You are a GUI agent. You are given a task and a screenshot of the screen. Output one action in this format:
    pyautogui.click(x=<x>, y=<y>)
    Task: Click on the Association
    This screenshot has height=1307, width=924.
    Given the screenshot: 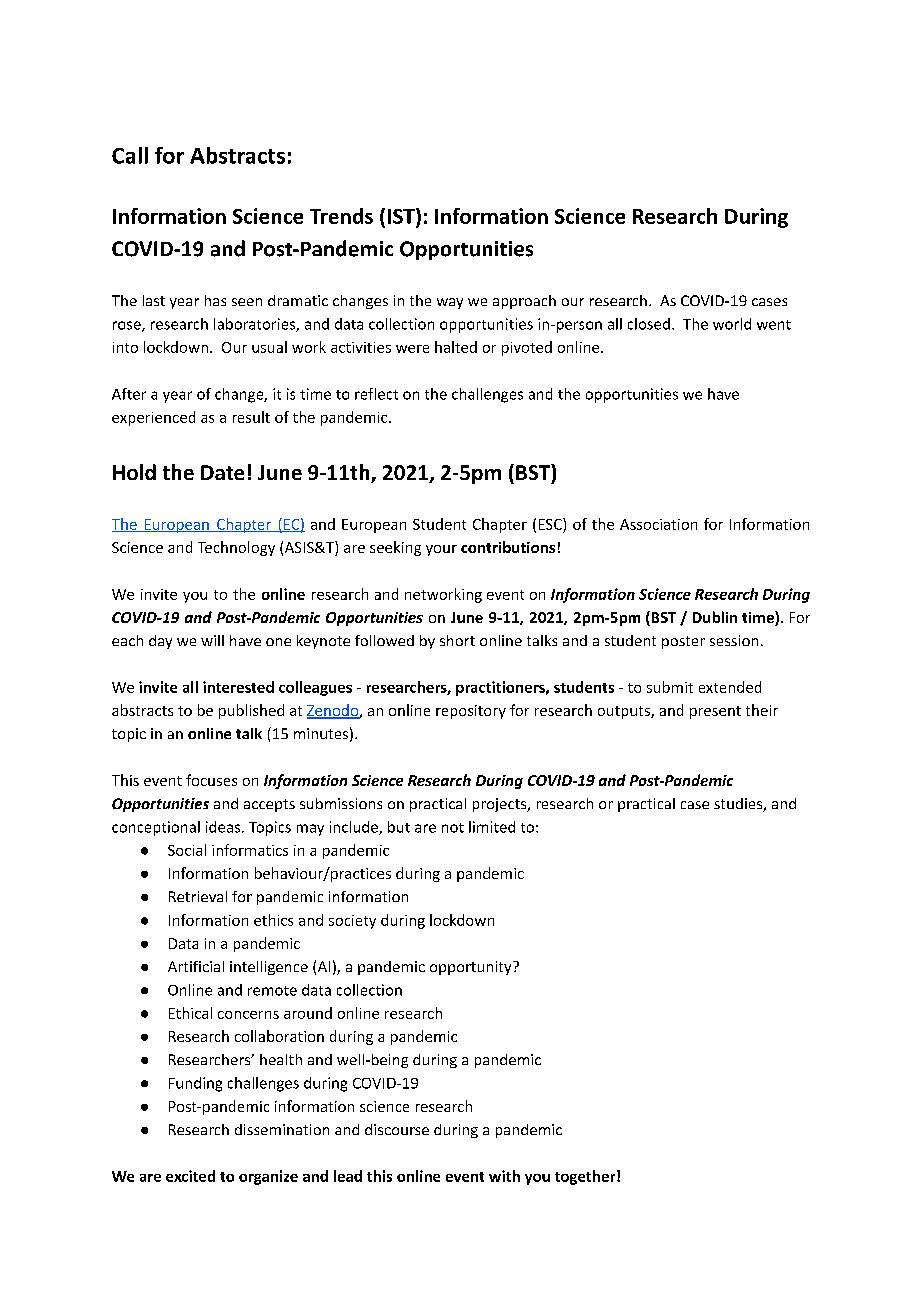 What is the action you would take?
    pyautogui.click(x=658, y=524)
